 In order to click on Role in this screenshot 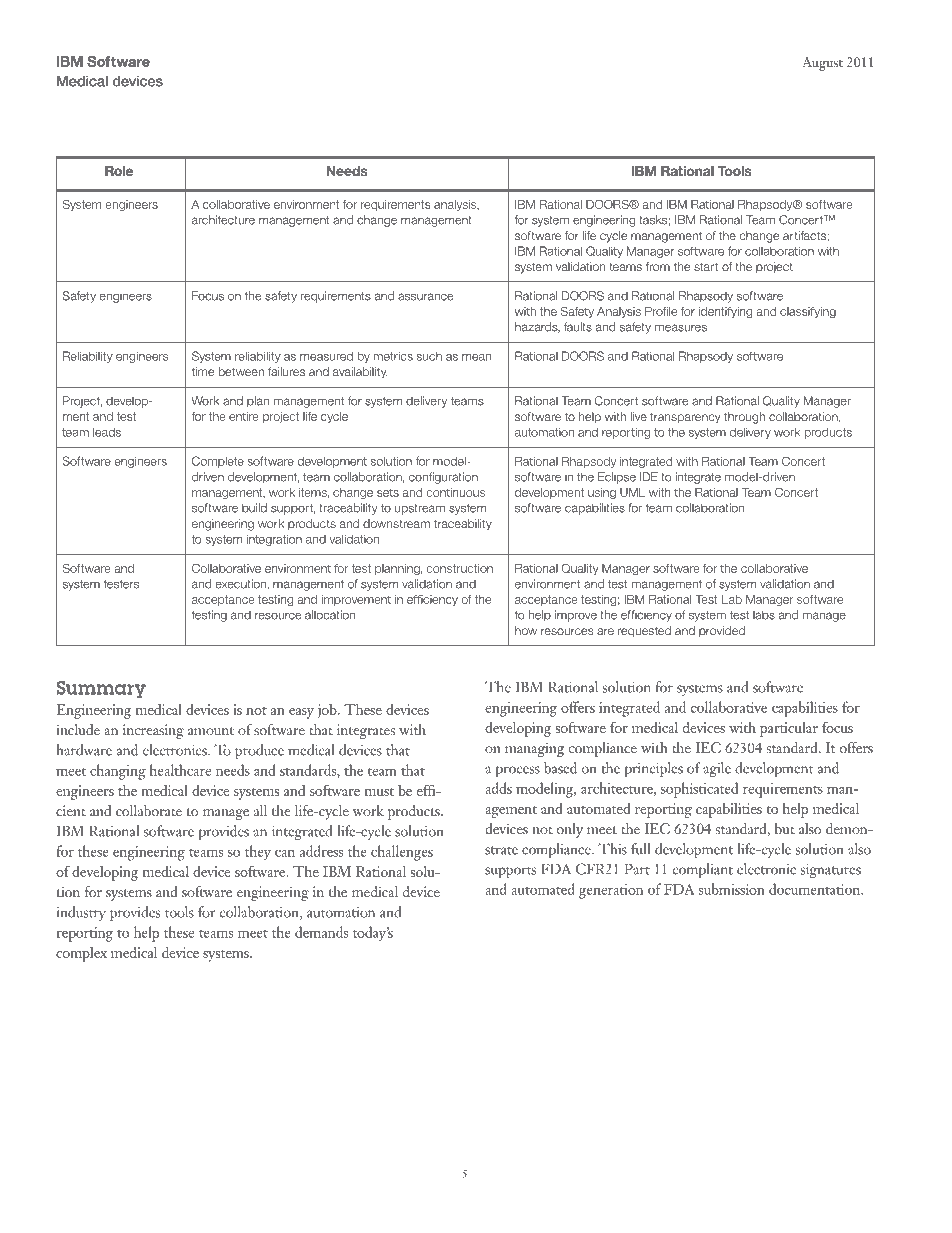, I will do `click(119, 171)`.
